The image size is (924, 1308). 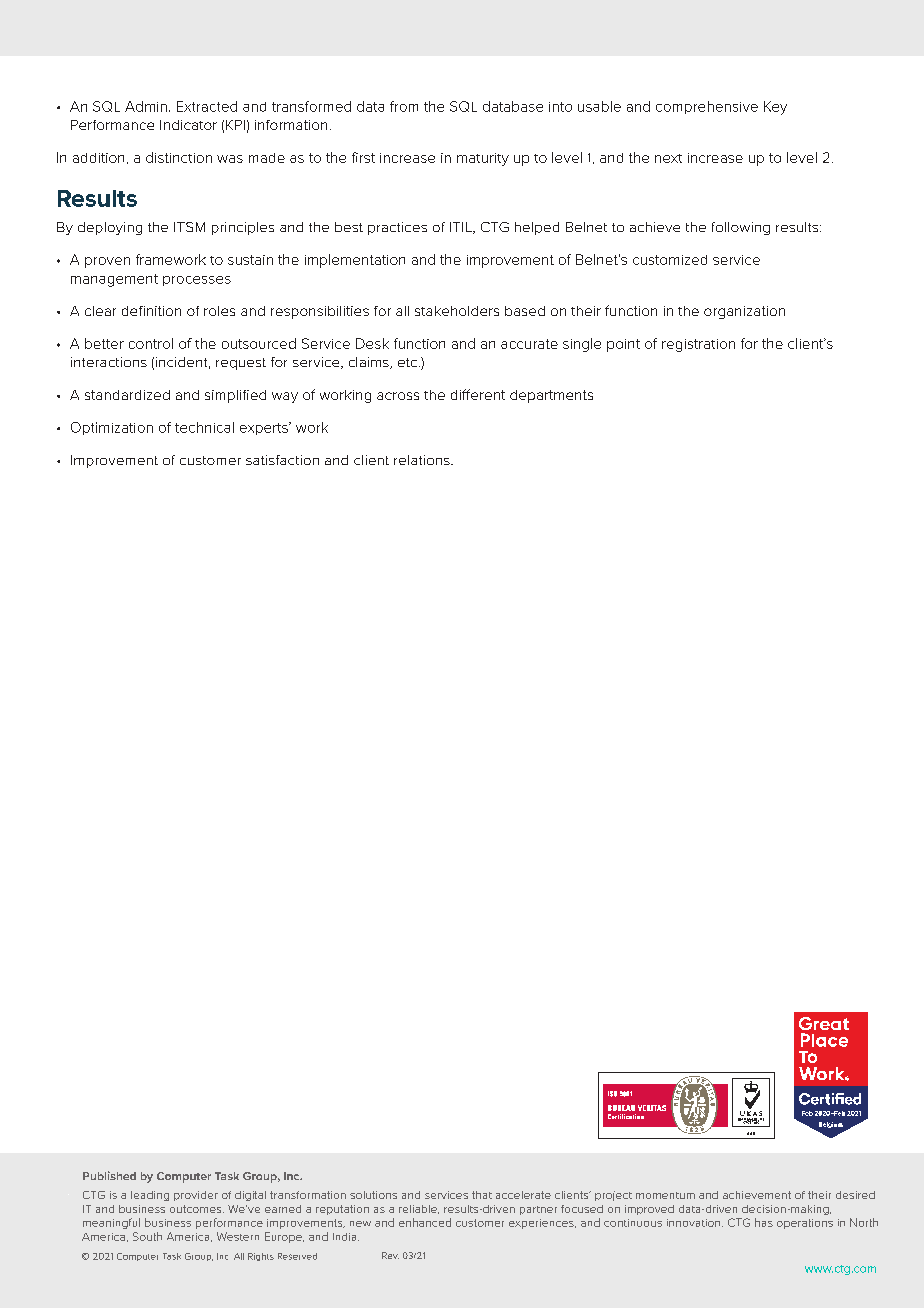 I want to click on Published, so click(x=109, y=1175).
